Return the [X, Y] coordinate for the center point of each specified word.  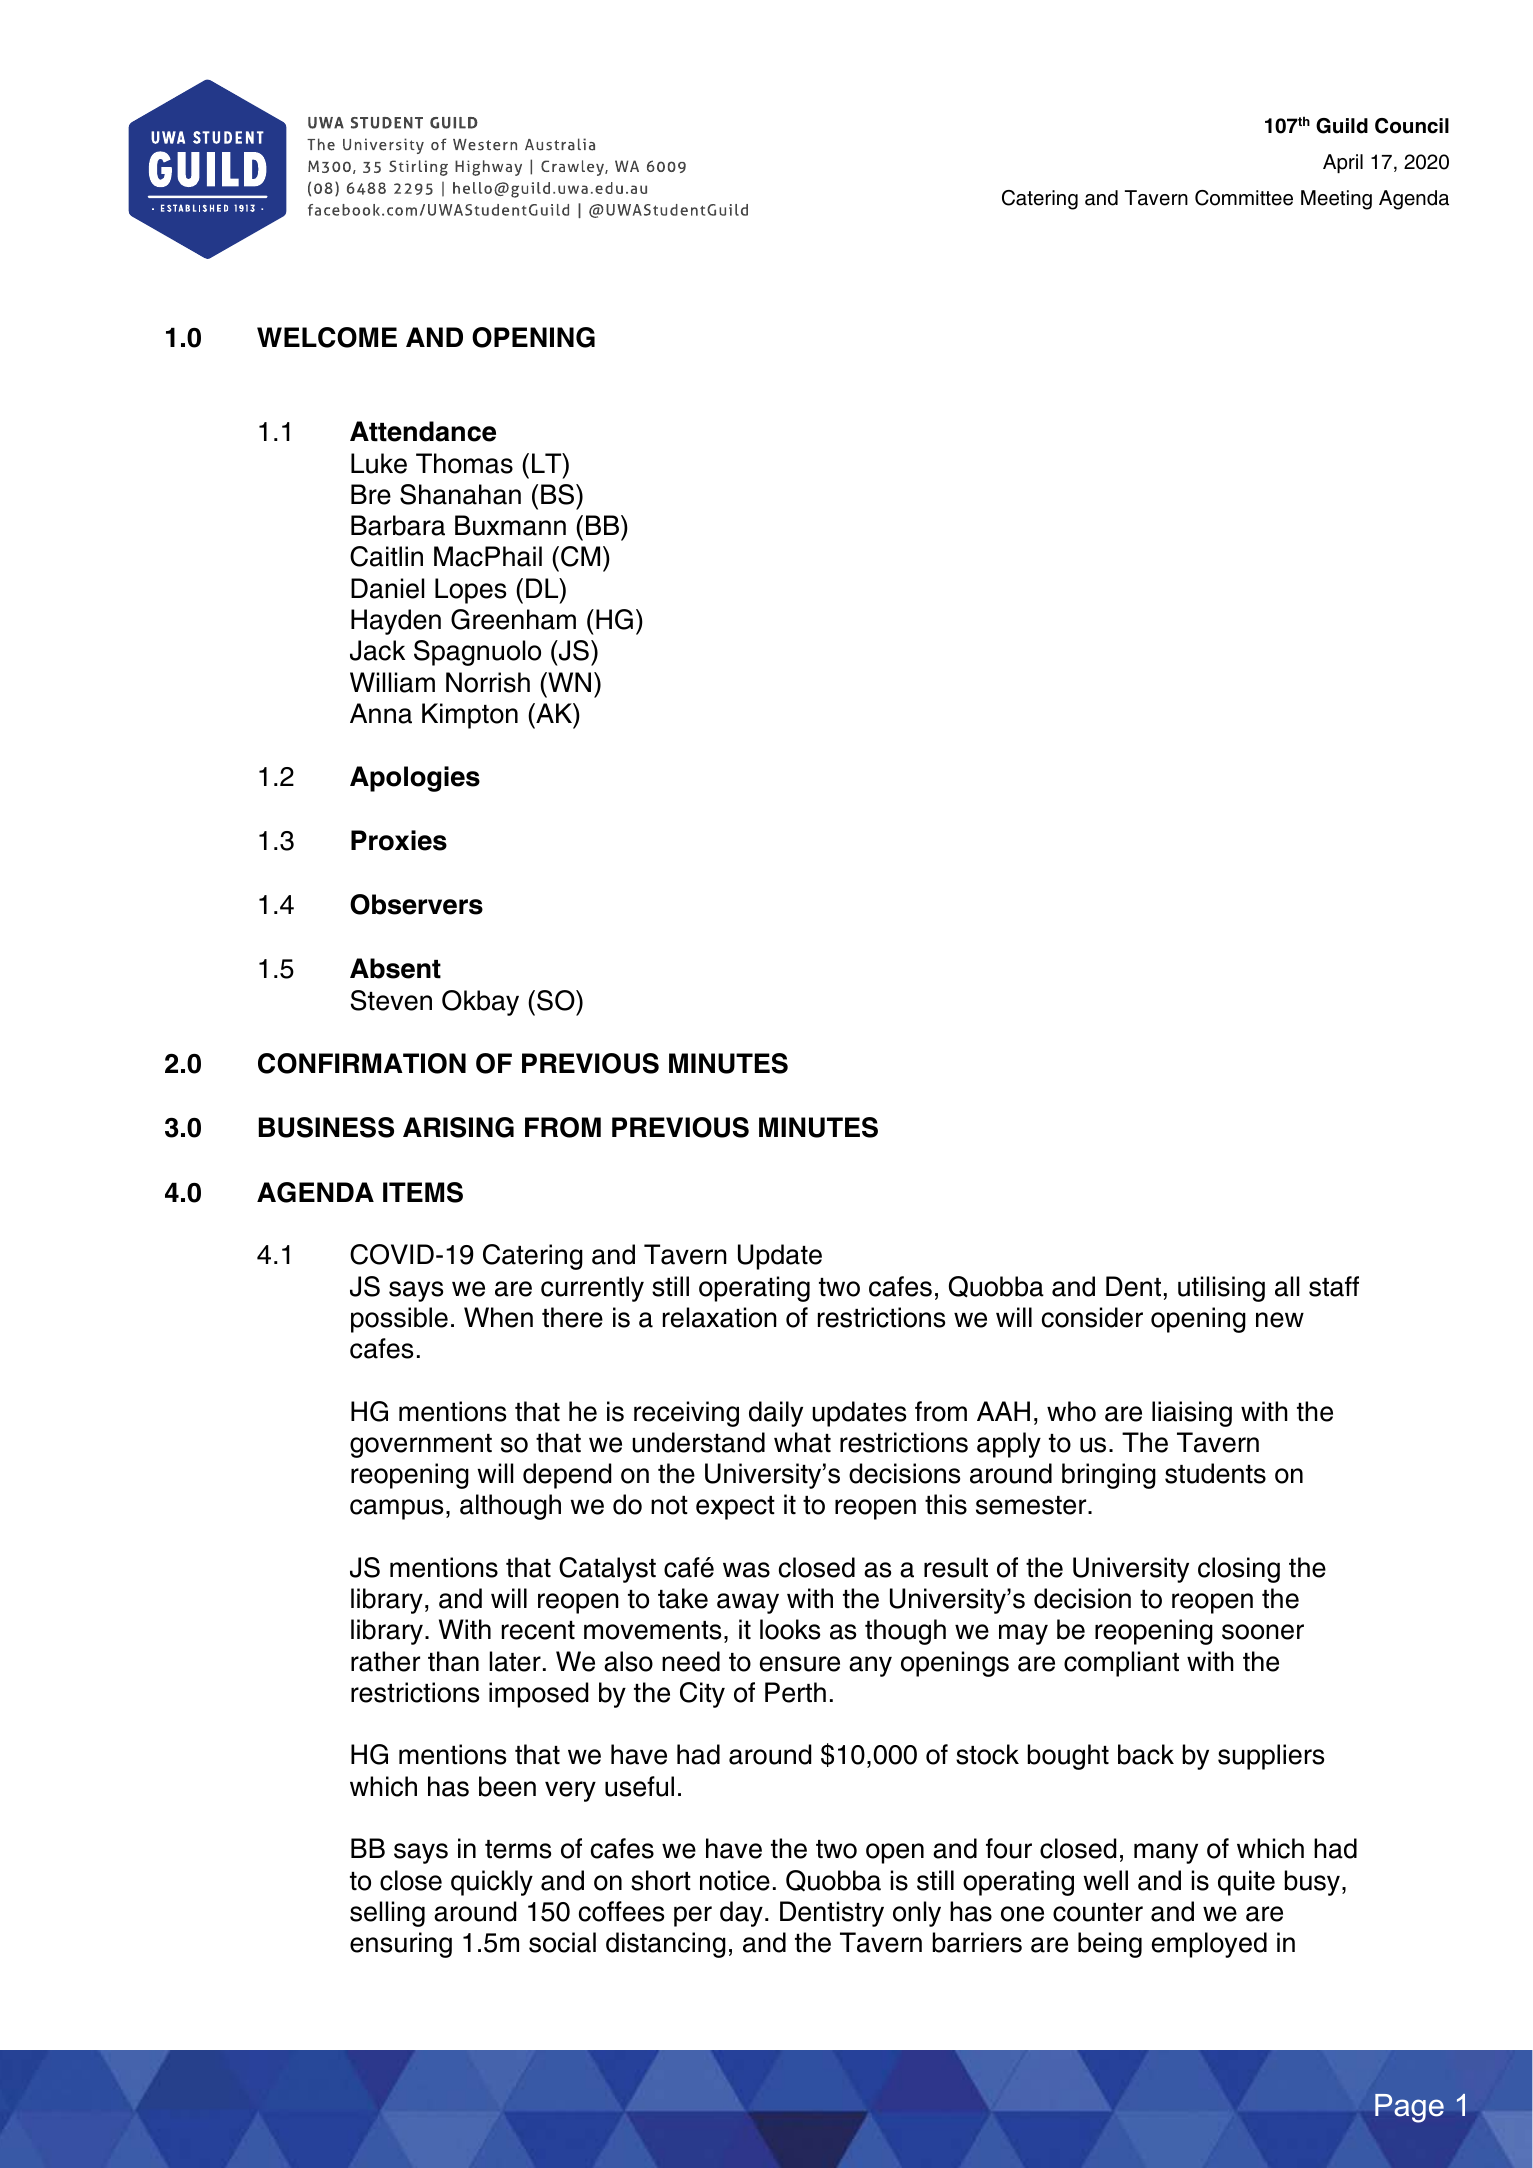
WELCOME [327, 337]
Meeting [1336, 200]
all [1287, 1286]
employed [1209, 1945]
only [917, 1914]
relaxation [720, 1317]
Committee [1244, 198]
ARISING [458, 1127]
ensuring [401, 1945]
